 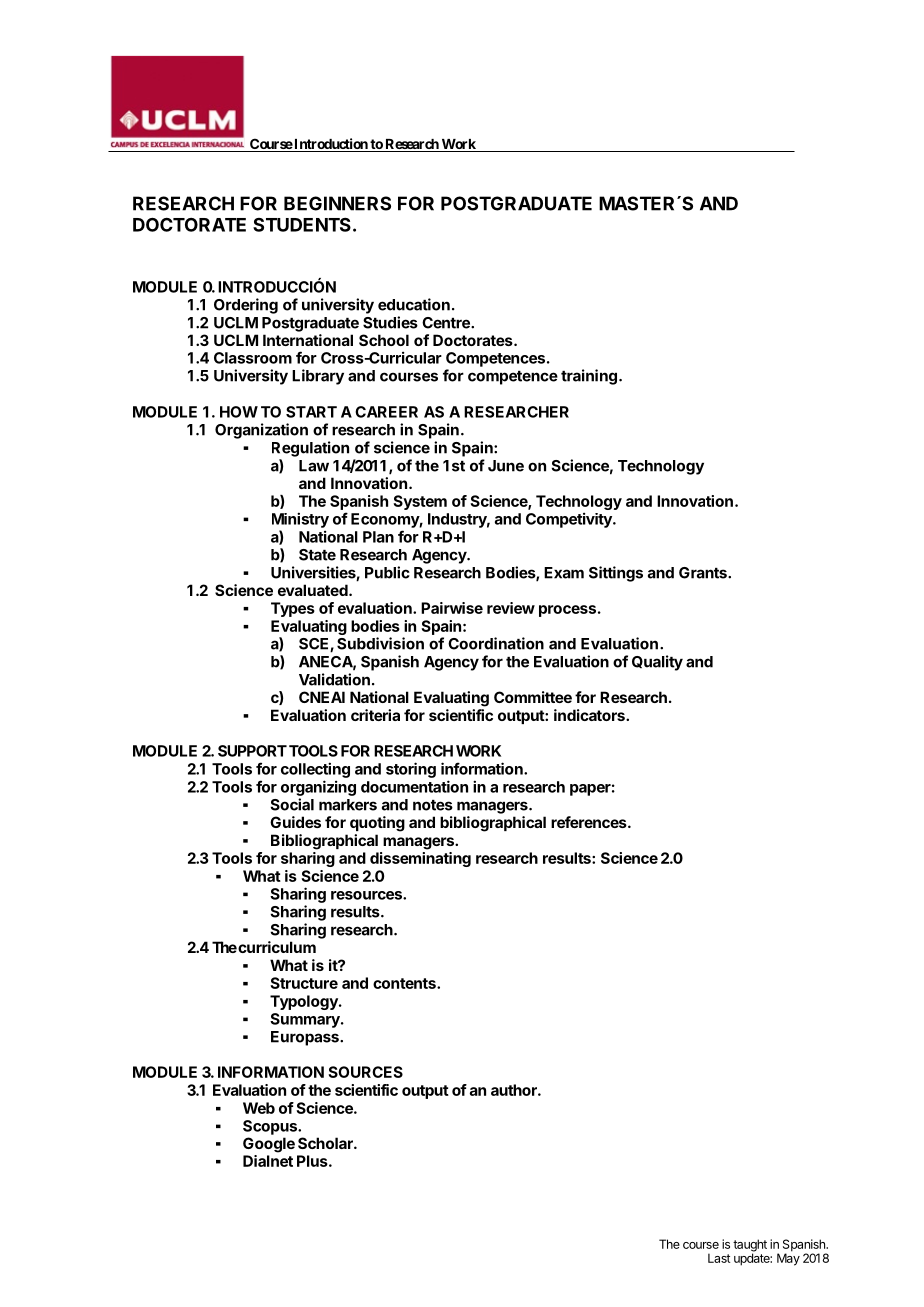 I want to click on Scopus, so click(x=271, y=1127).
